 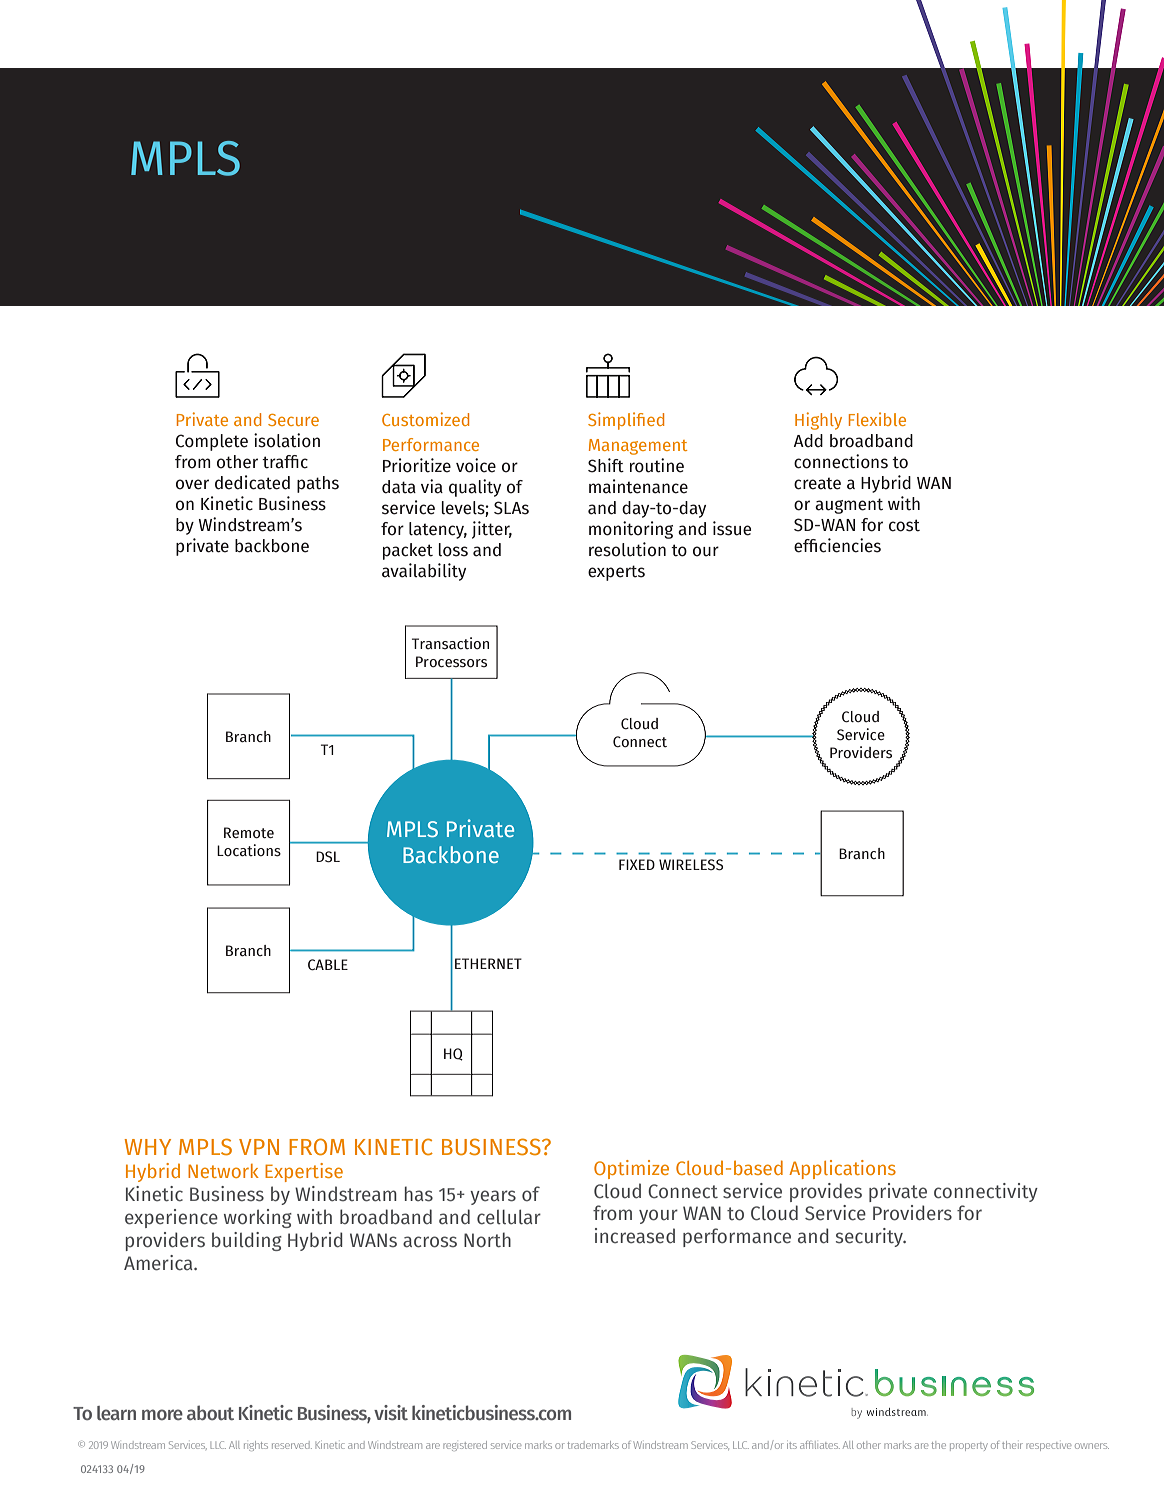 What do you see at coordinates (691, 865) in the screenshot?
I see `WIRELESS` at bounding box center [691, 865].
